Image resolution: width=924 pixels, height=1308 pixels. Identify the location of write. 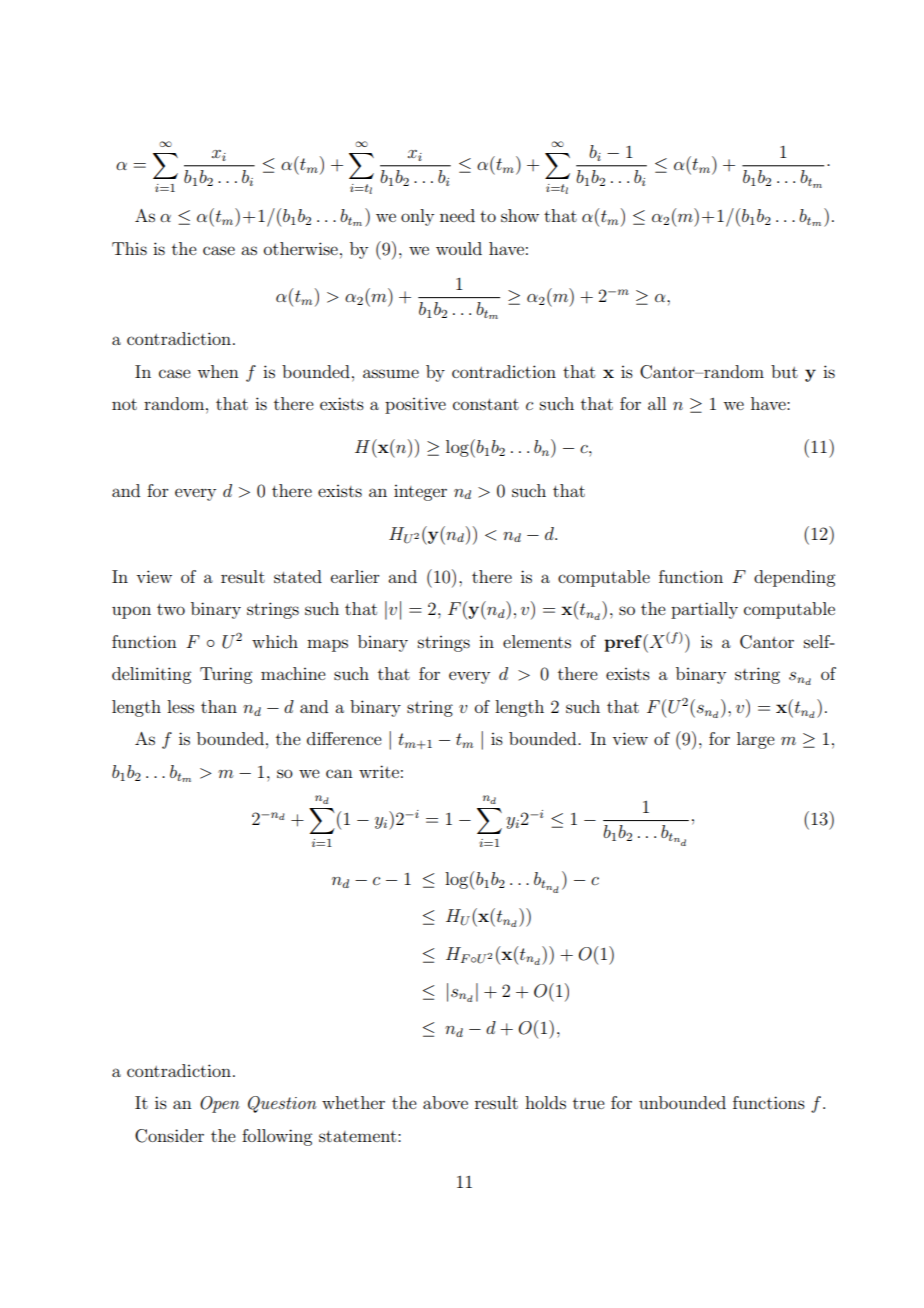
(379, 771).
